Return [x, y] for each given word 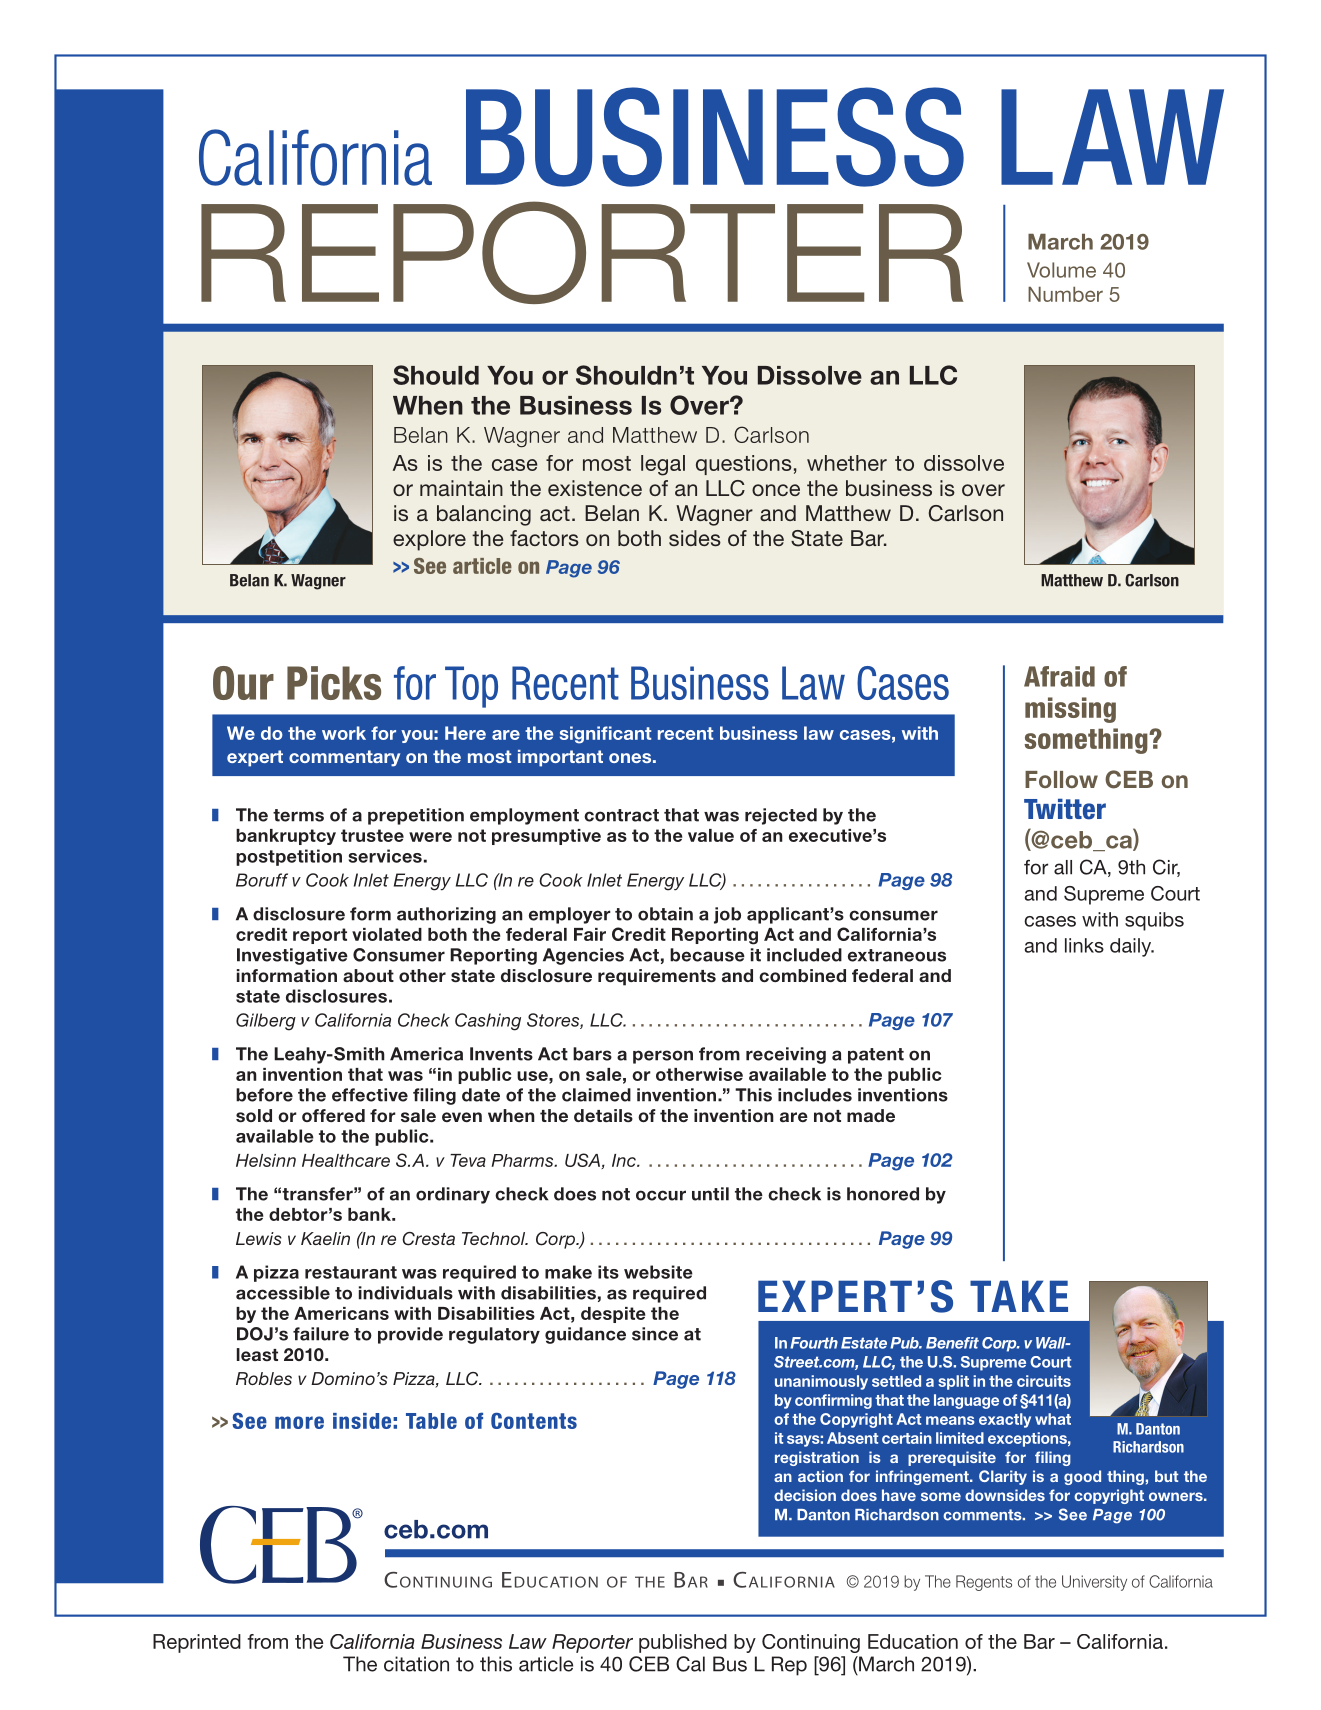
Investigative [292, 956]
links [1084, 945]
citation [416, 1664]
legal [663, 465]
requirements [657, 977]
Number [1065, 294]
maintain [461, 488]
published [683, 1643]
